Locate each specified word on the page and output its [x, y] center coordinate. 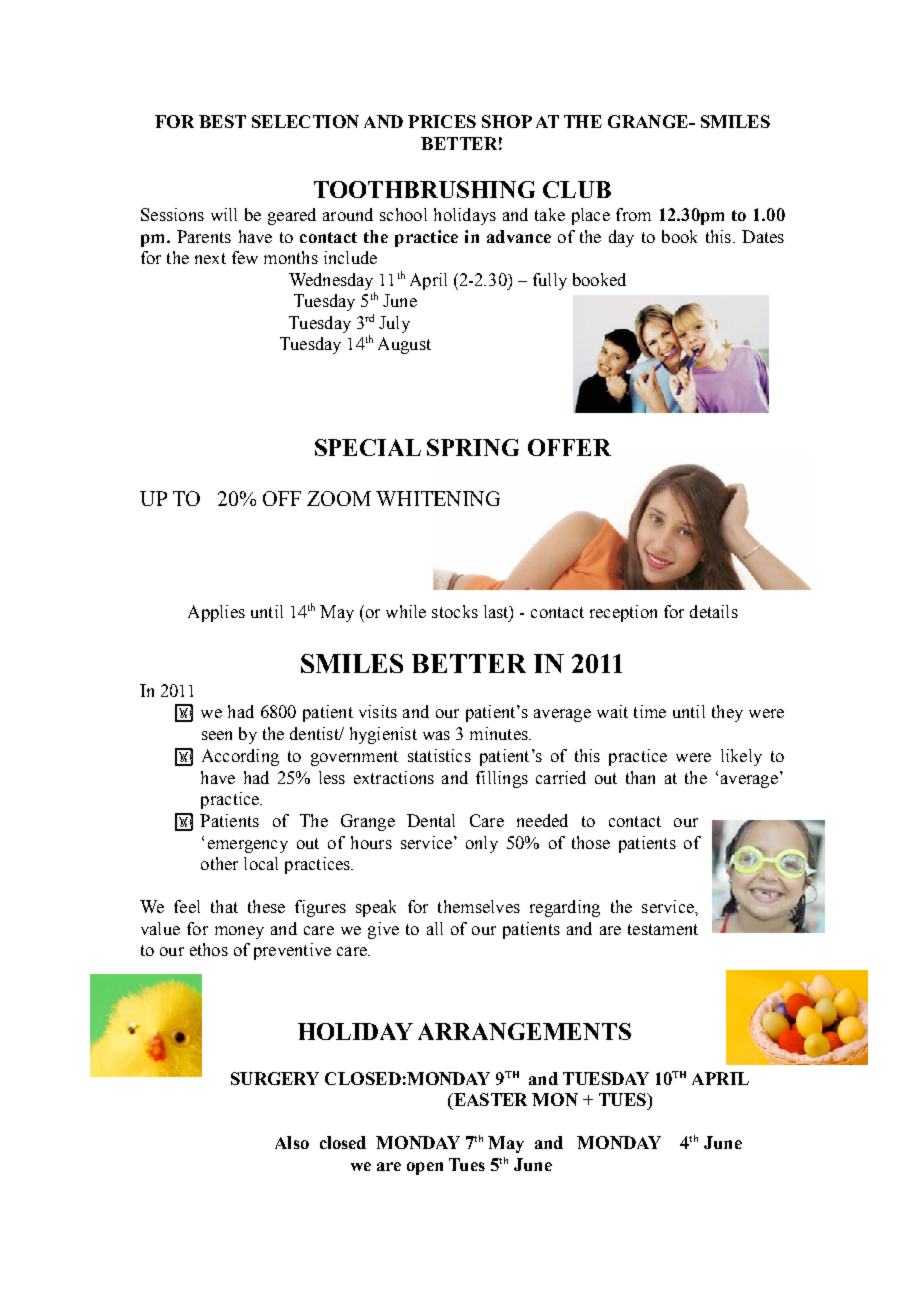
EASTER [489, 1099]
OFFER [569, 447]
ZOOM [339, 498]
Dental [431, 820]
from [633, 214]
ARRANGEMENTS [524, 1031]
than [640, 777]
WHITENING [438, 498]
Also [292, 1142]
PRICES [442, 121]
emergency [248, 846]
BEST [222, 121]
